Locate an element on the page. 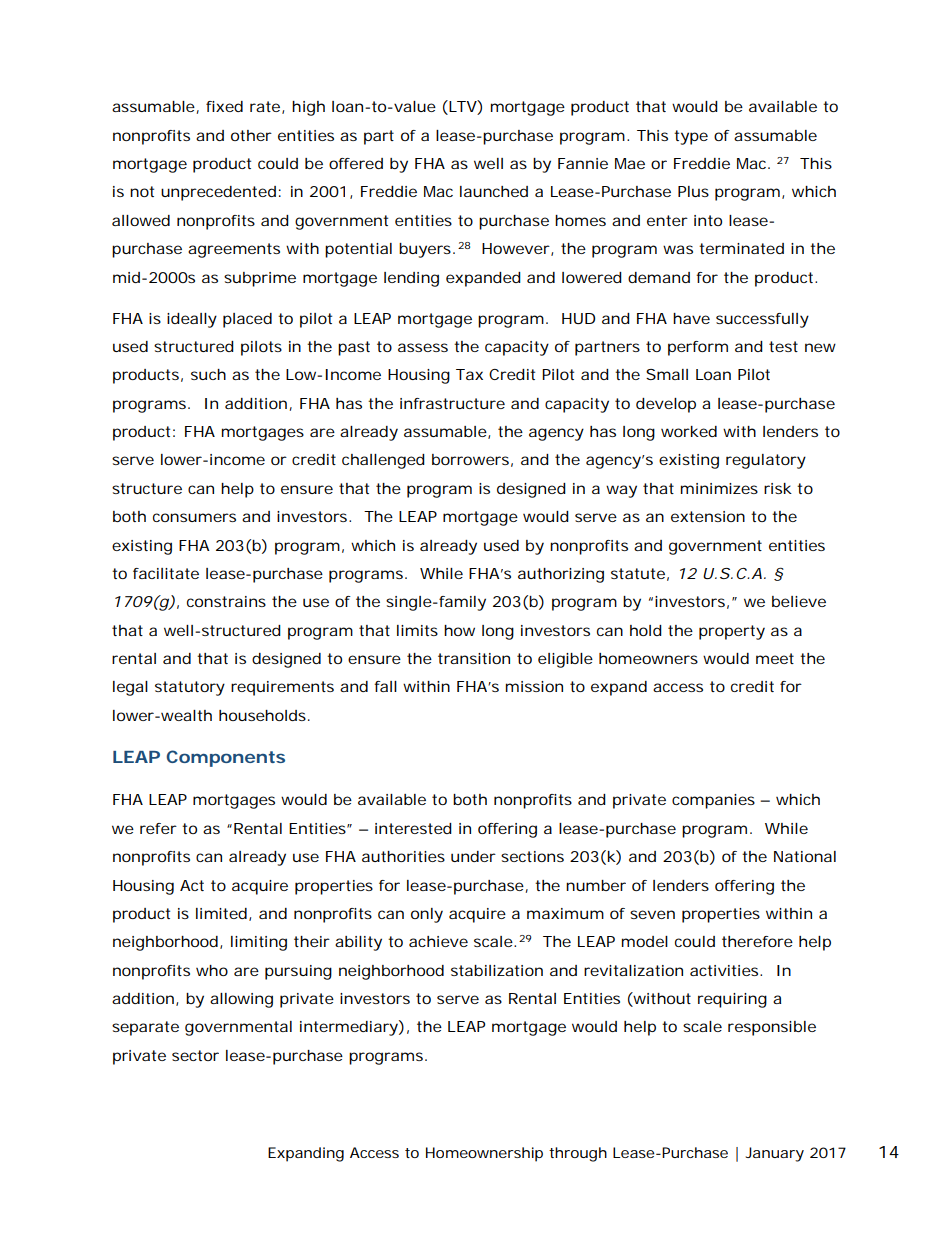  LTV is located at coordinates (462, 107).
